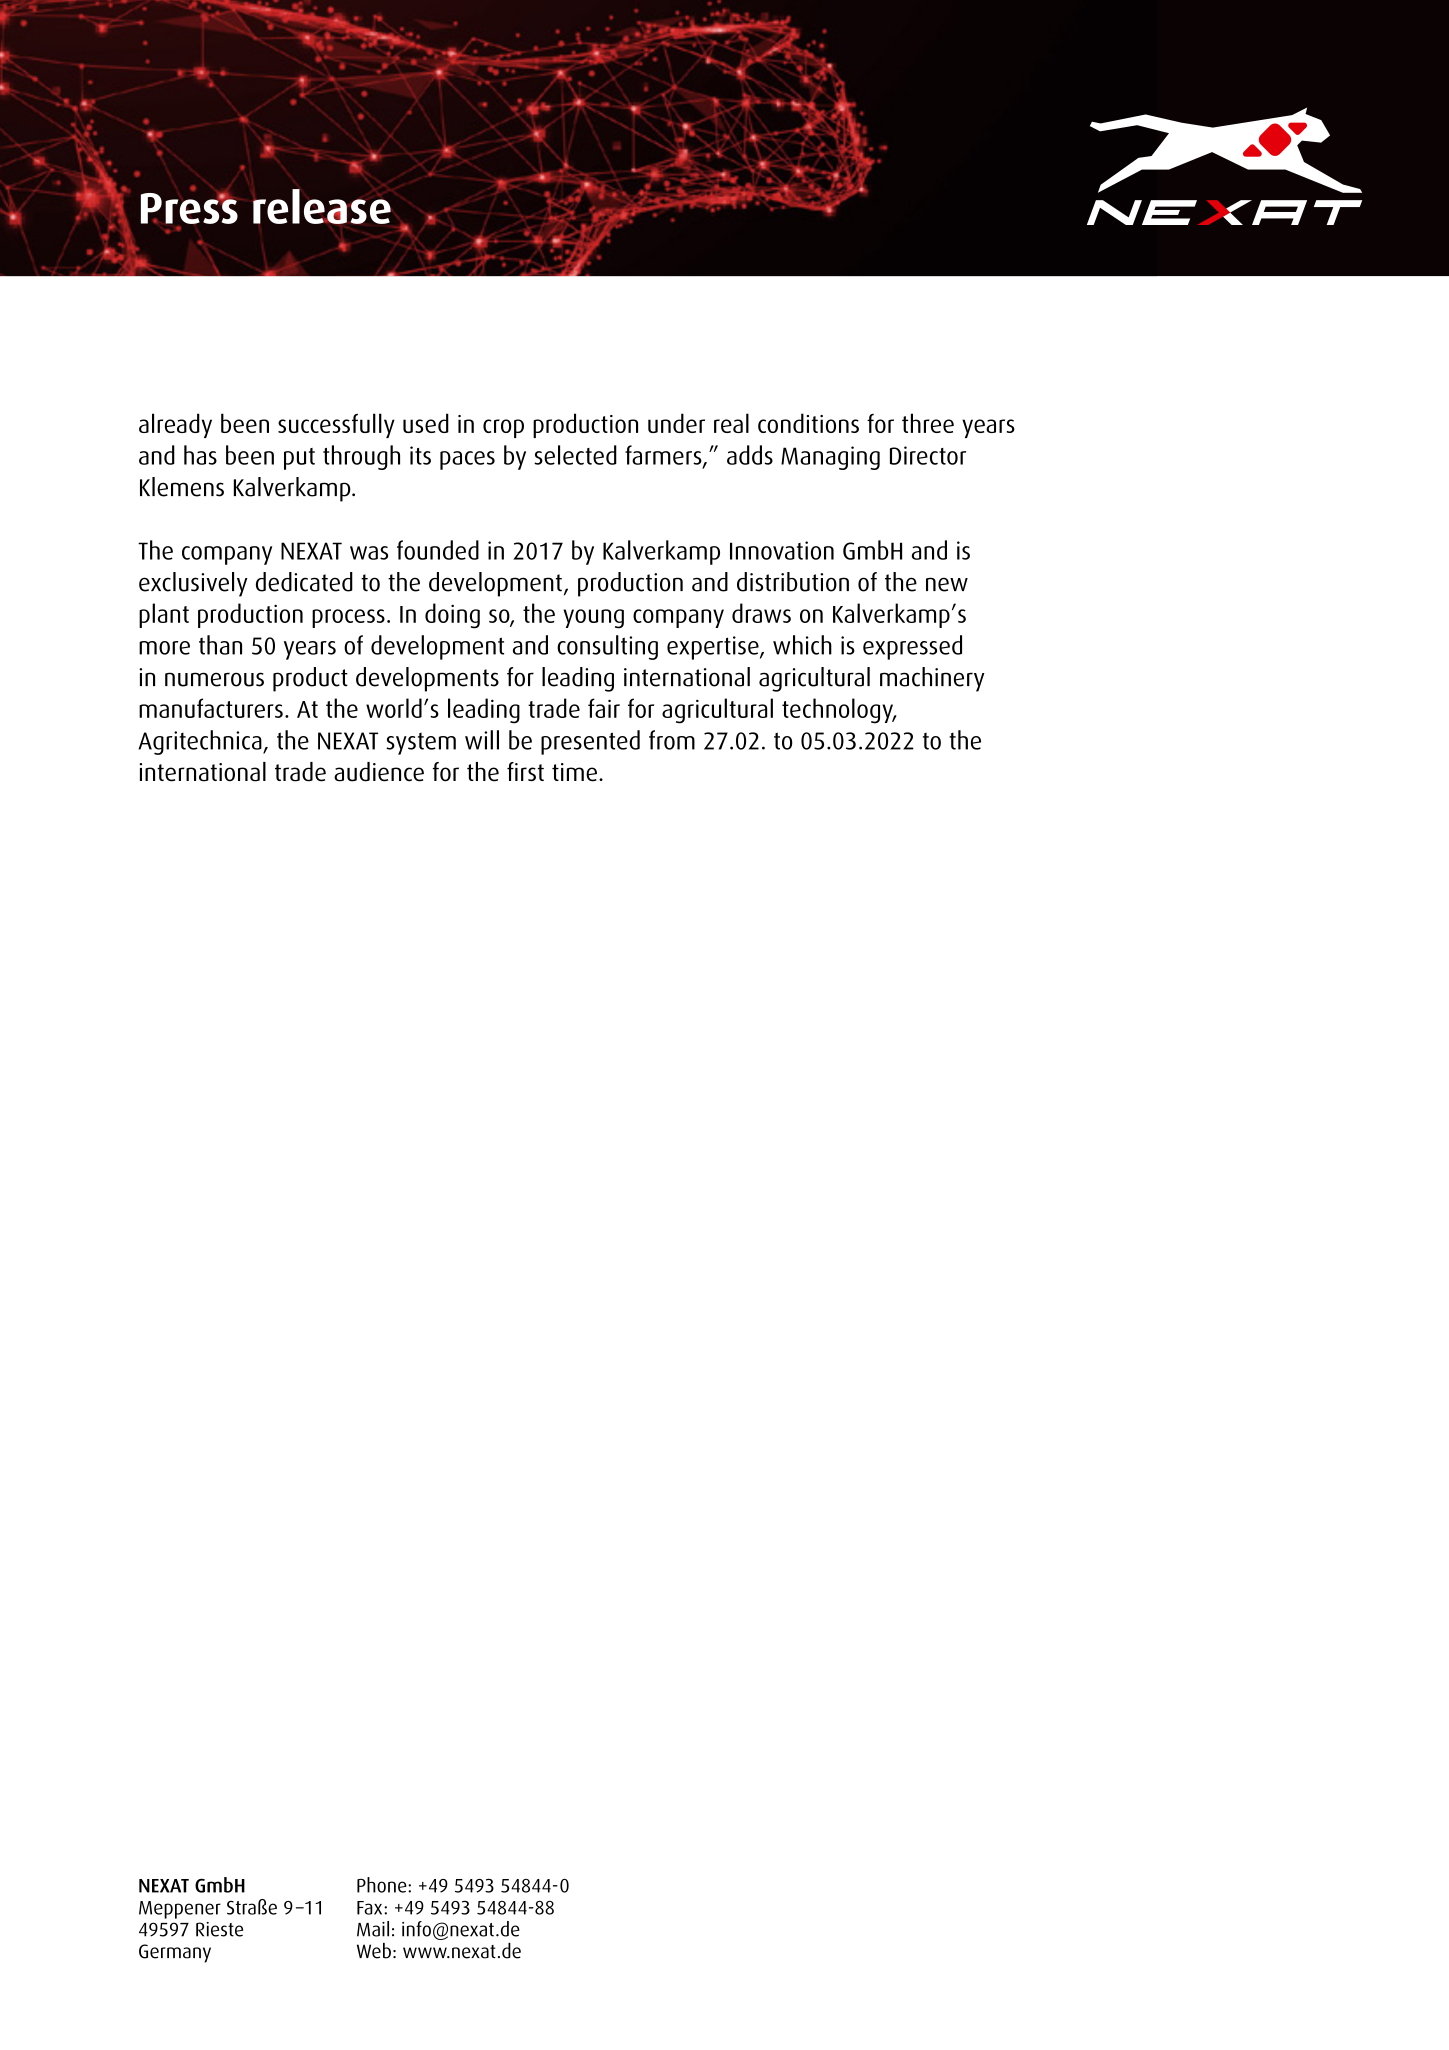 This screenshot has width=1449, height=2050. What do you see at coordinates (383, 1885) in the screenshot?
I see `Phone` at bounding box center [383, 1885].
